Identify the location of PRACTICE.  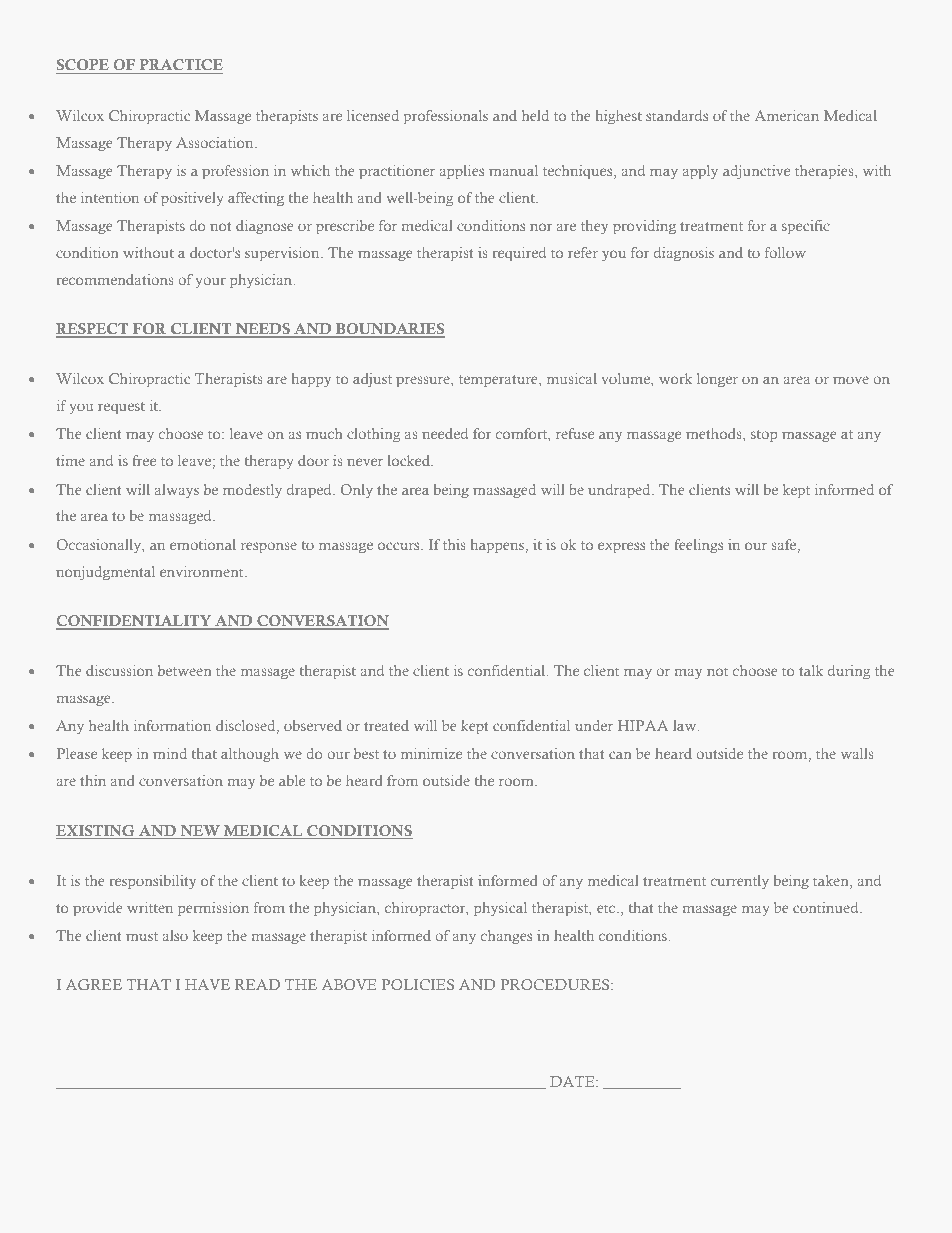
(180, 66).
